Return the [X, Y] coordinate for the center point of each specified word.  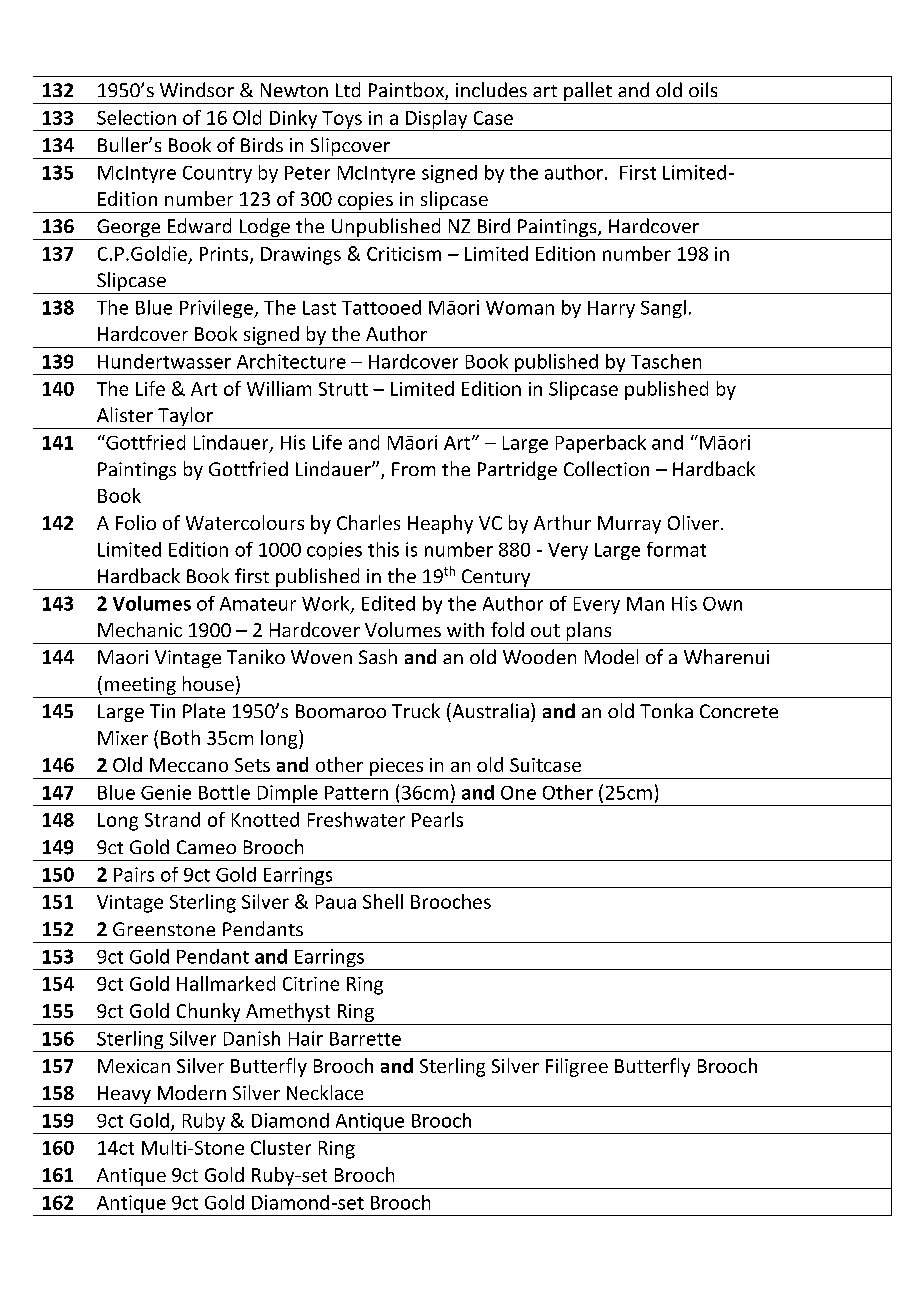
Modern [192, 1092]
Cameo [206, 847]
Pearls [437, 819]
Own [722, 604]
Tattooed [381, 307]
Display [437, 120]
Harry [611, 309]
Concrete [739, 711]
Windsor [197, 89]
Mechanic [140, 629]
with [465, 629]
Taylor [185, 418]
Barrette [365, 1039]
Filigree [577, 1067]
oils [703, 89]
